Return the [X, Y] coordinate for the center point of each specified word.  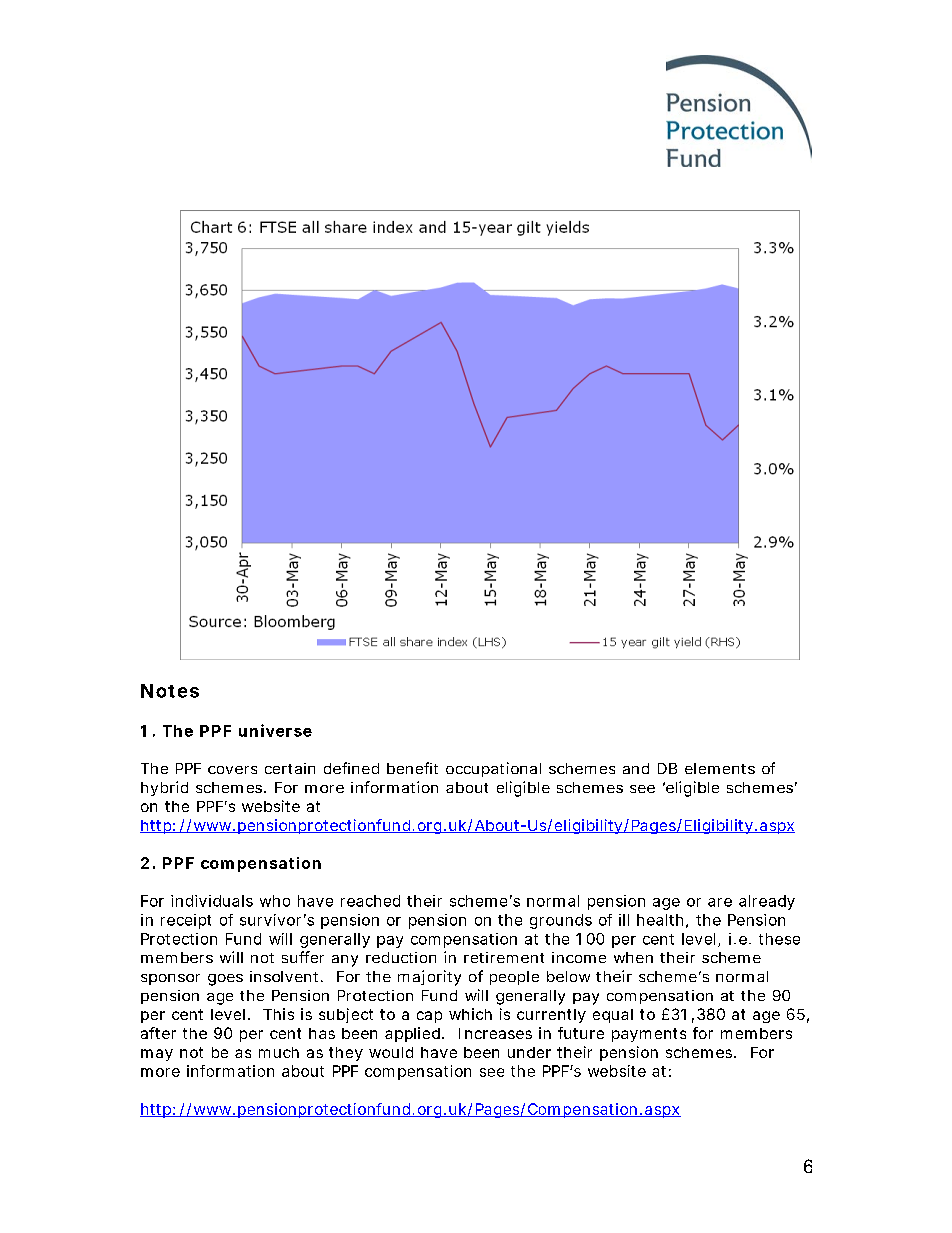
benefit [412, 768]
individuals [212, 901]
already [767, 902]
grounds [561, 921]
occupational [493, 769]
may [157, 1055]
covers [232, 770]
